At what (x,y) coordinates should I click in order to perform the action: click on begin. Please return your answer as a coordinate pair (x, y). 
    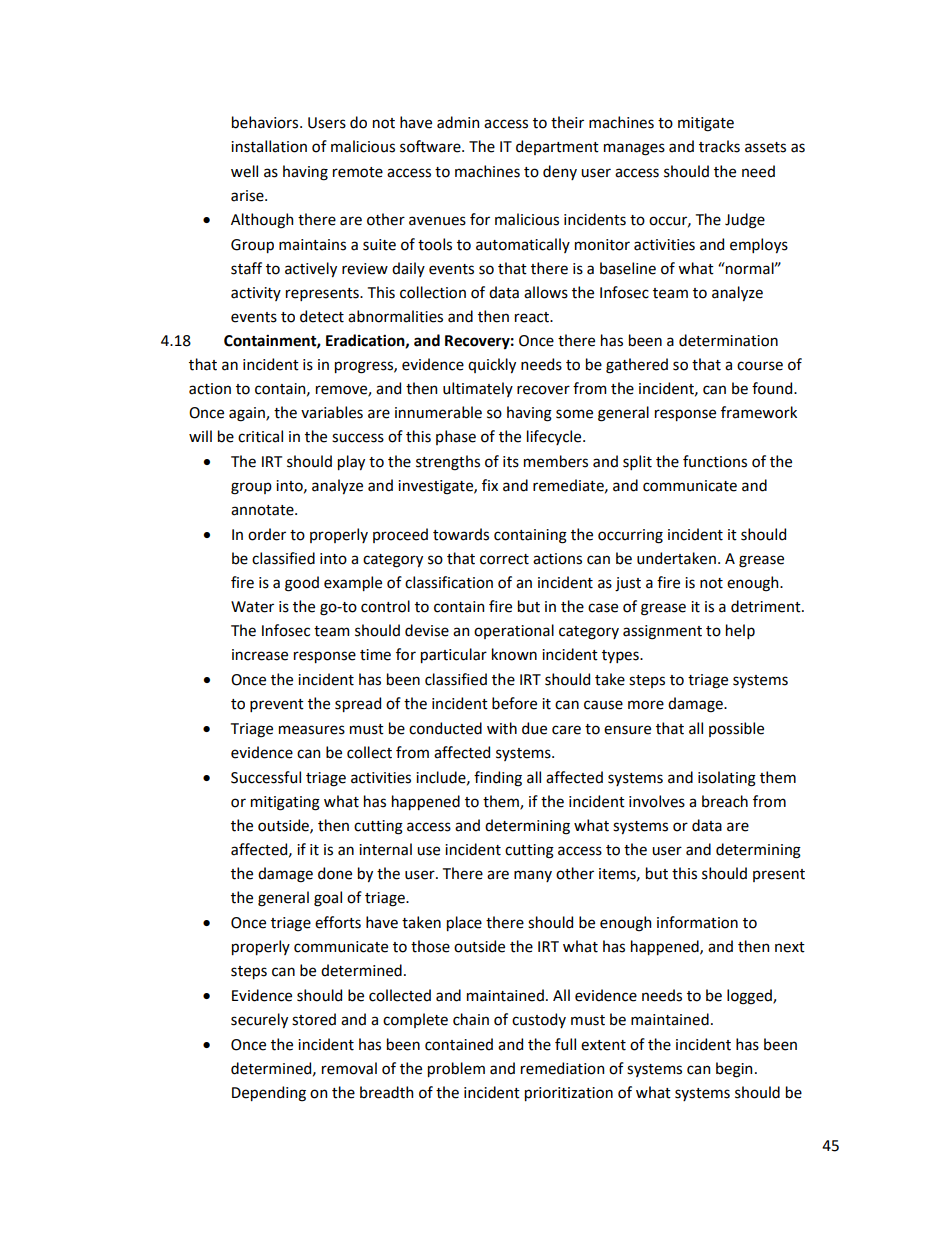
    Looking at the image, I should click on (734, 1070).
